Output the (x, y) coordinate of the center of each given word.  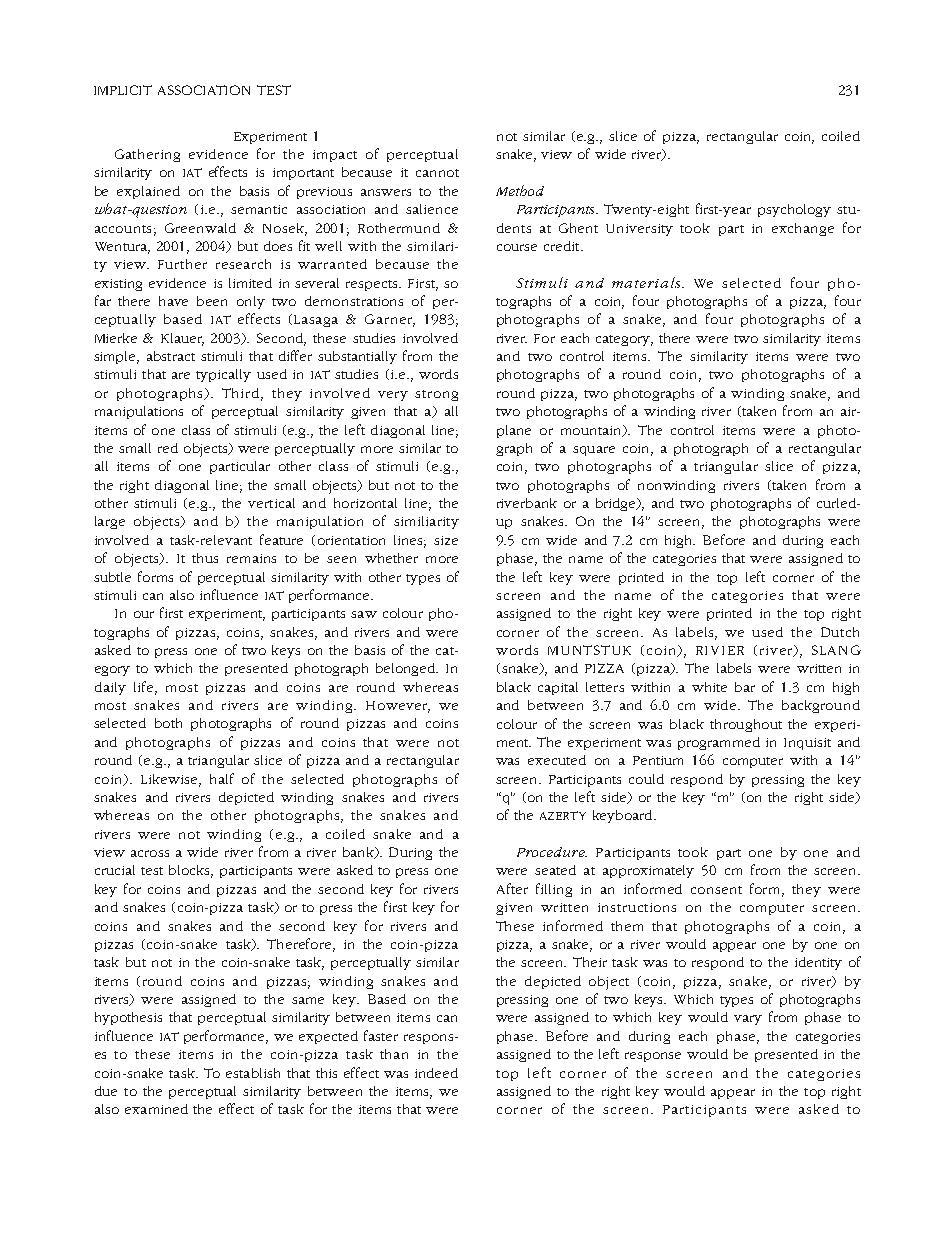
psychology (794, 210)
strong (436, 395)
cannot (437, 173)
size (446, 540)
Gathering (147, 155)
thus (205, 558)
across (150, 853)
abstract (171, 356)
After (512, 888)
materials (647, 282)
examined (156, 1109)
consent (716, 890)
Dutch (840, 632)
